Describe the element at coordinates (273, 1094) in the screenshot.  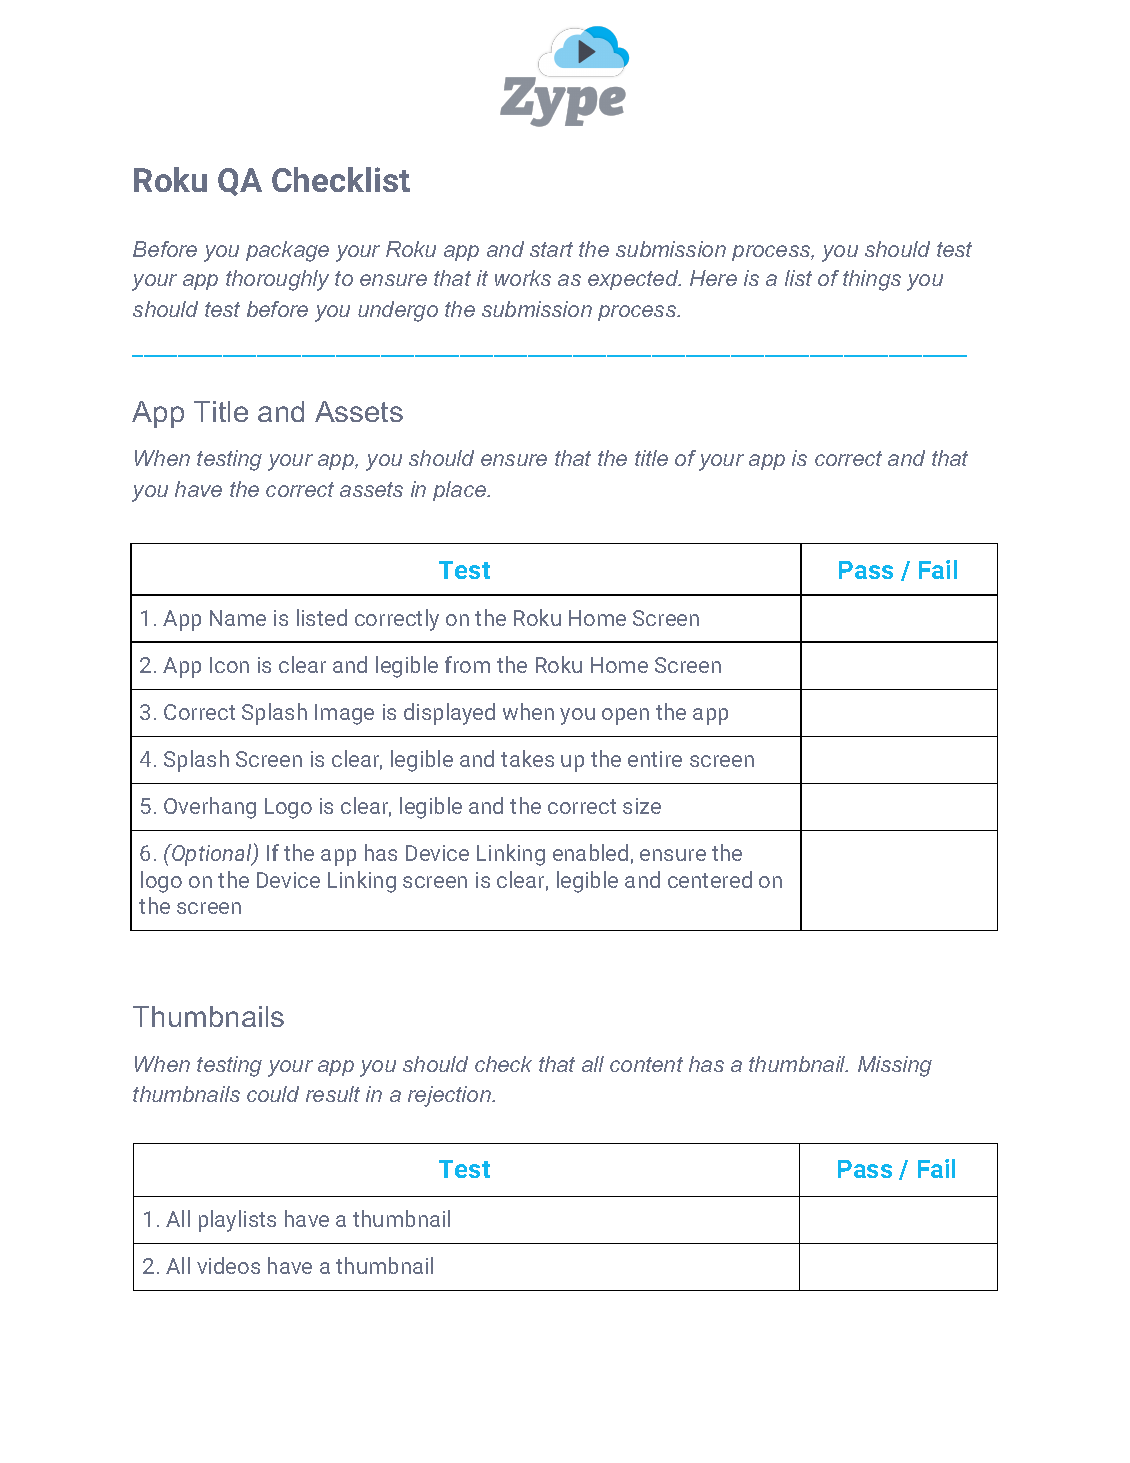
I see `could` at that location.
